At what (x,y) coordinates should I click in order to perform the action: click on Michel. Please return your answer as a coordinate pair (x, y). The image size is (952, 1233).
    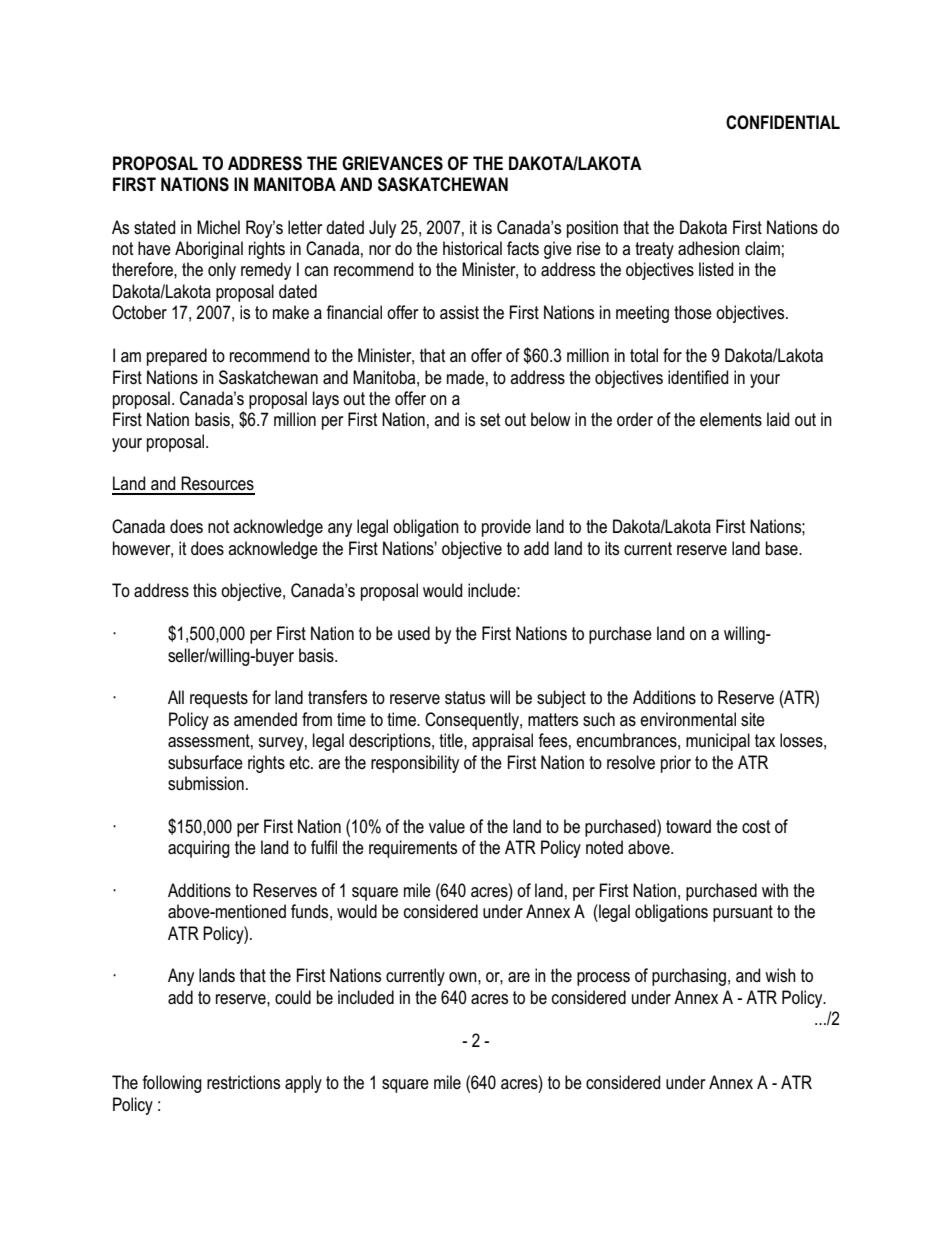
    Looking at the image, I should click on (218, 227).
